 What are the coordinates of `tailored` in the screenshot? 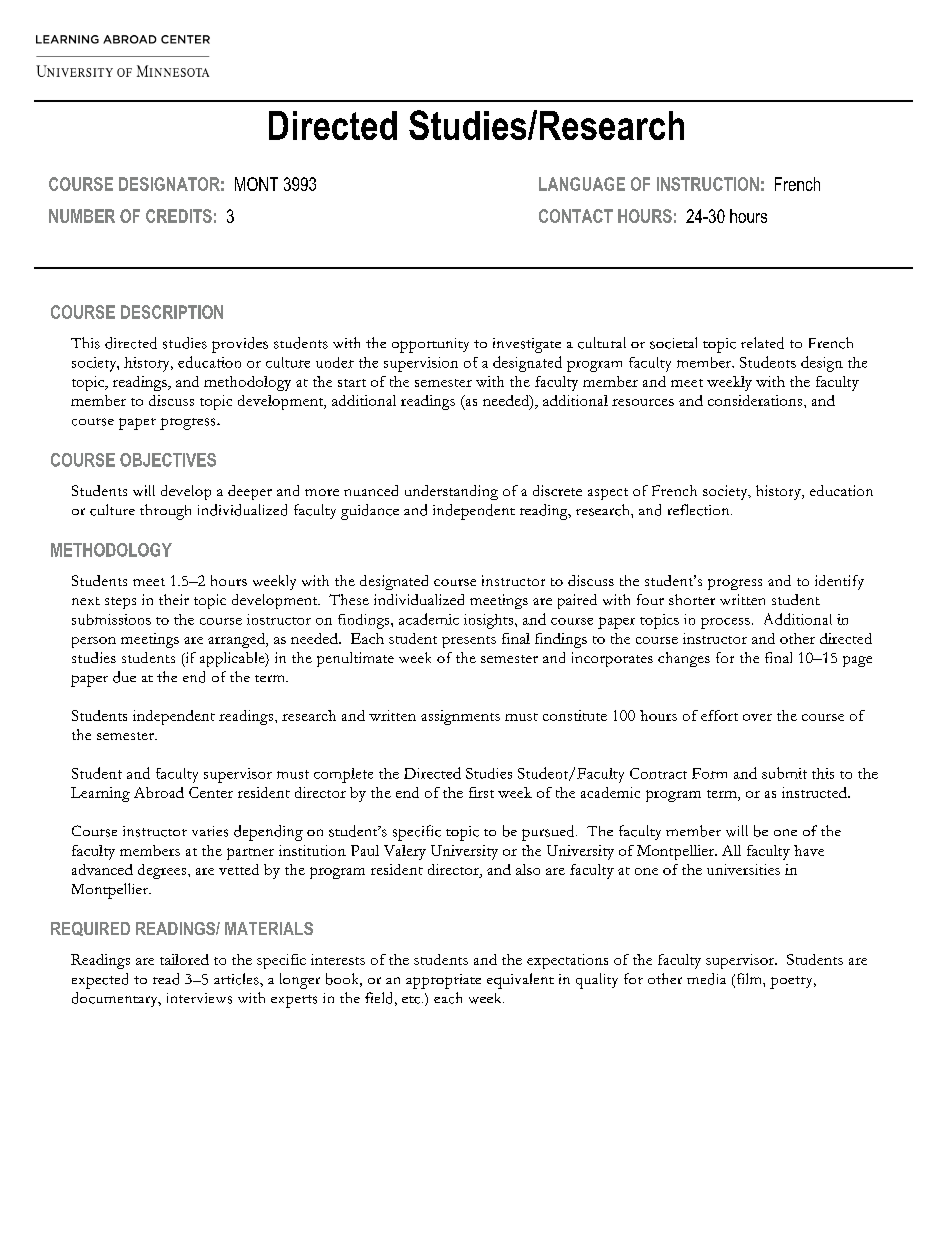 It's located at (184, 959).
